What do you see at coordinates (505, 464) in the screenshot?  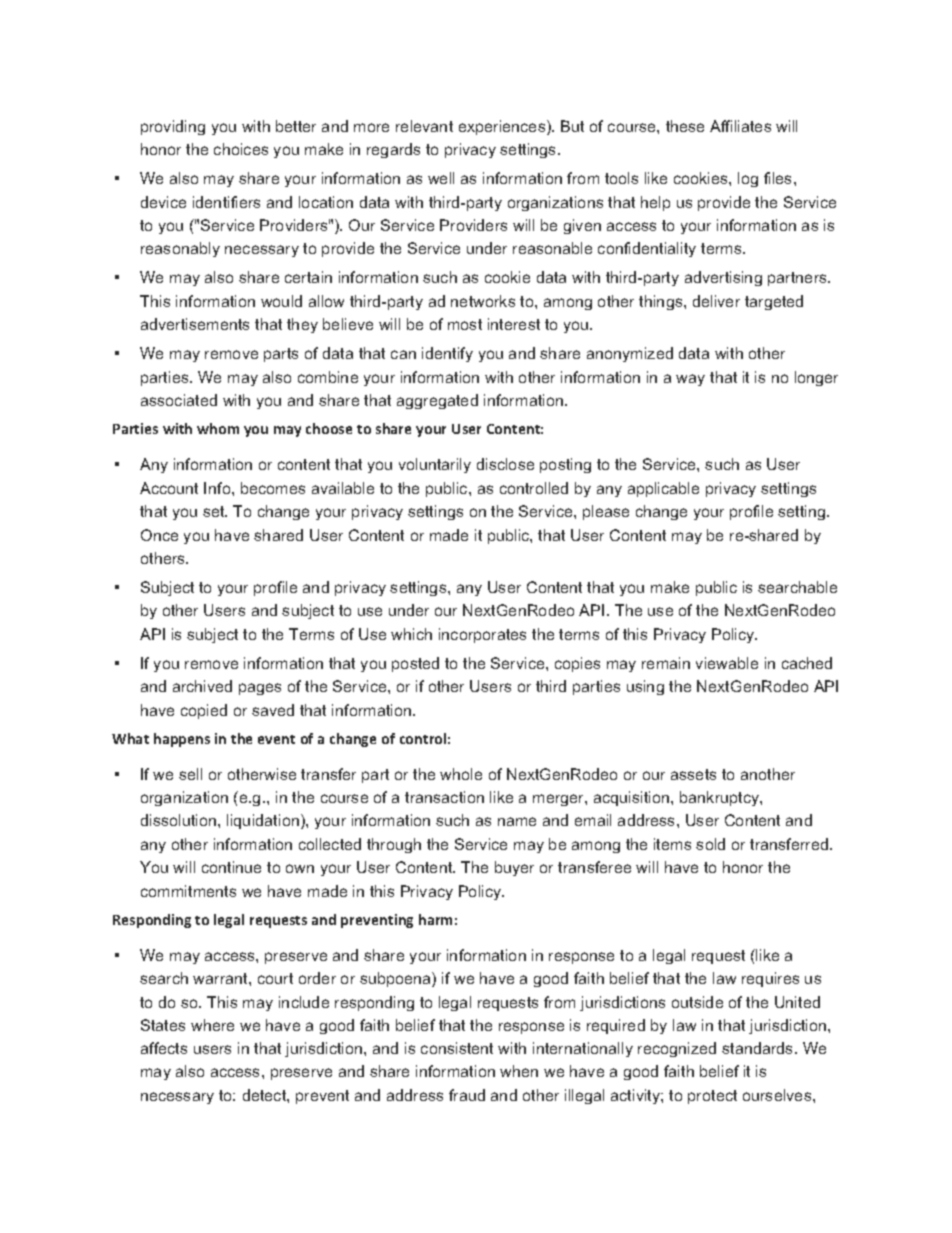 I see `disclose` at bounding box center [505, 464].
